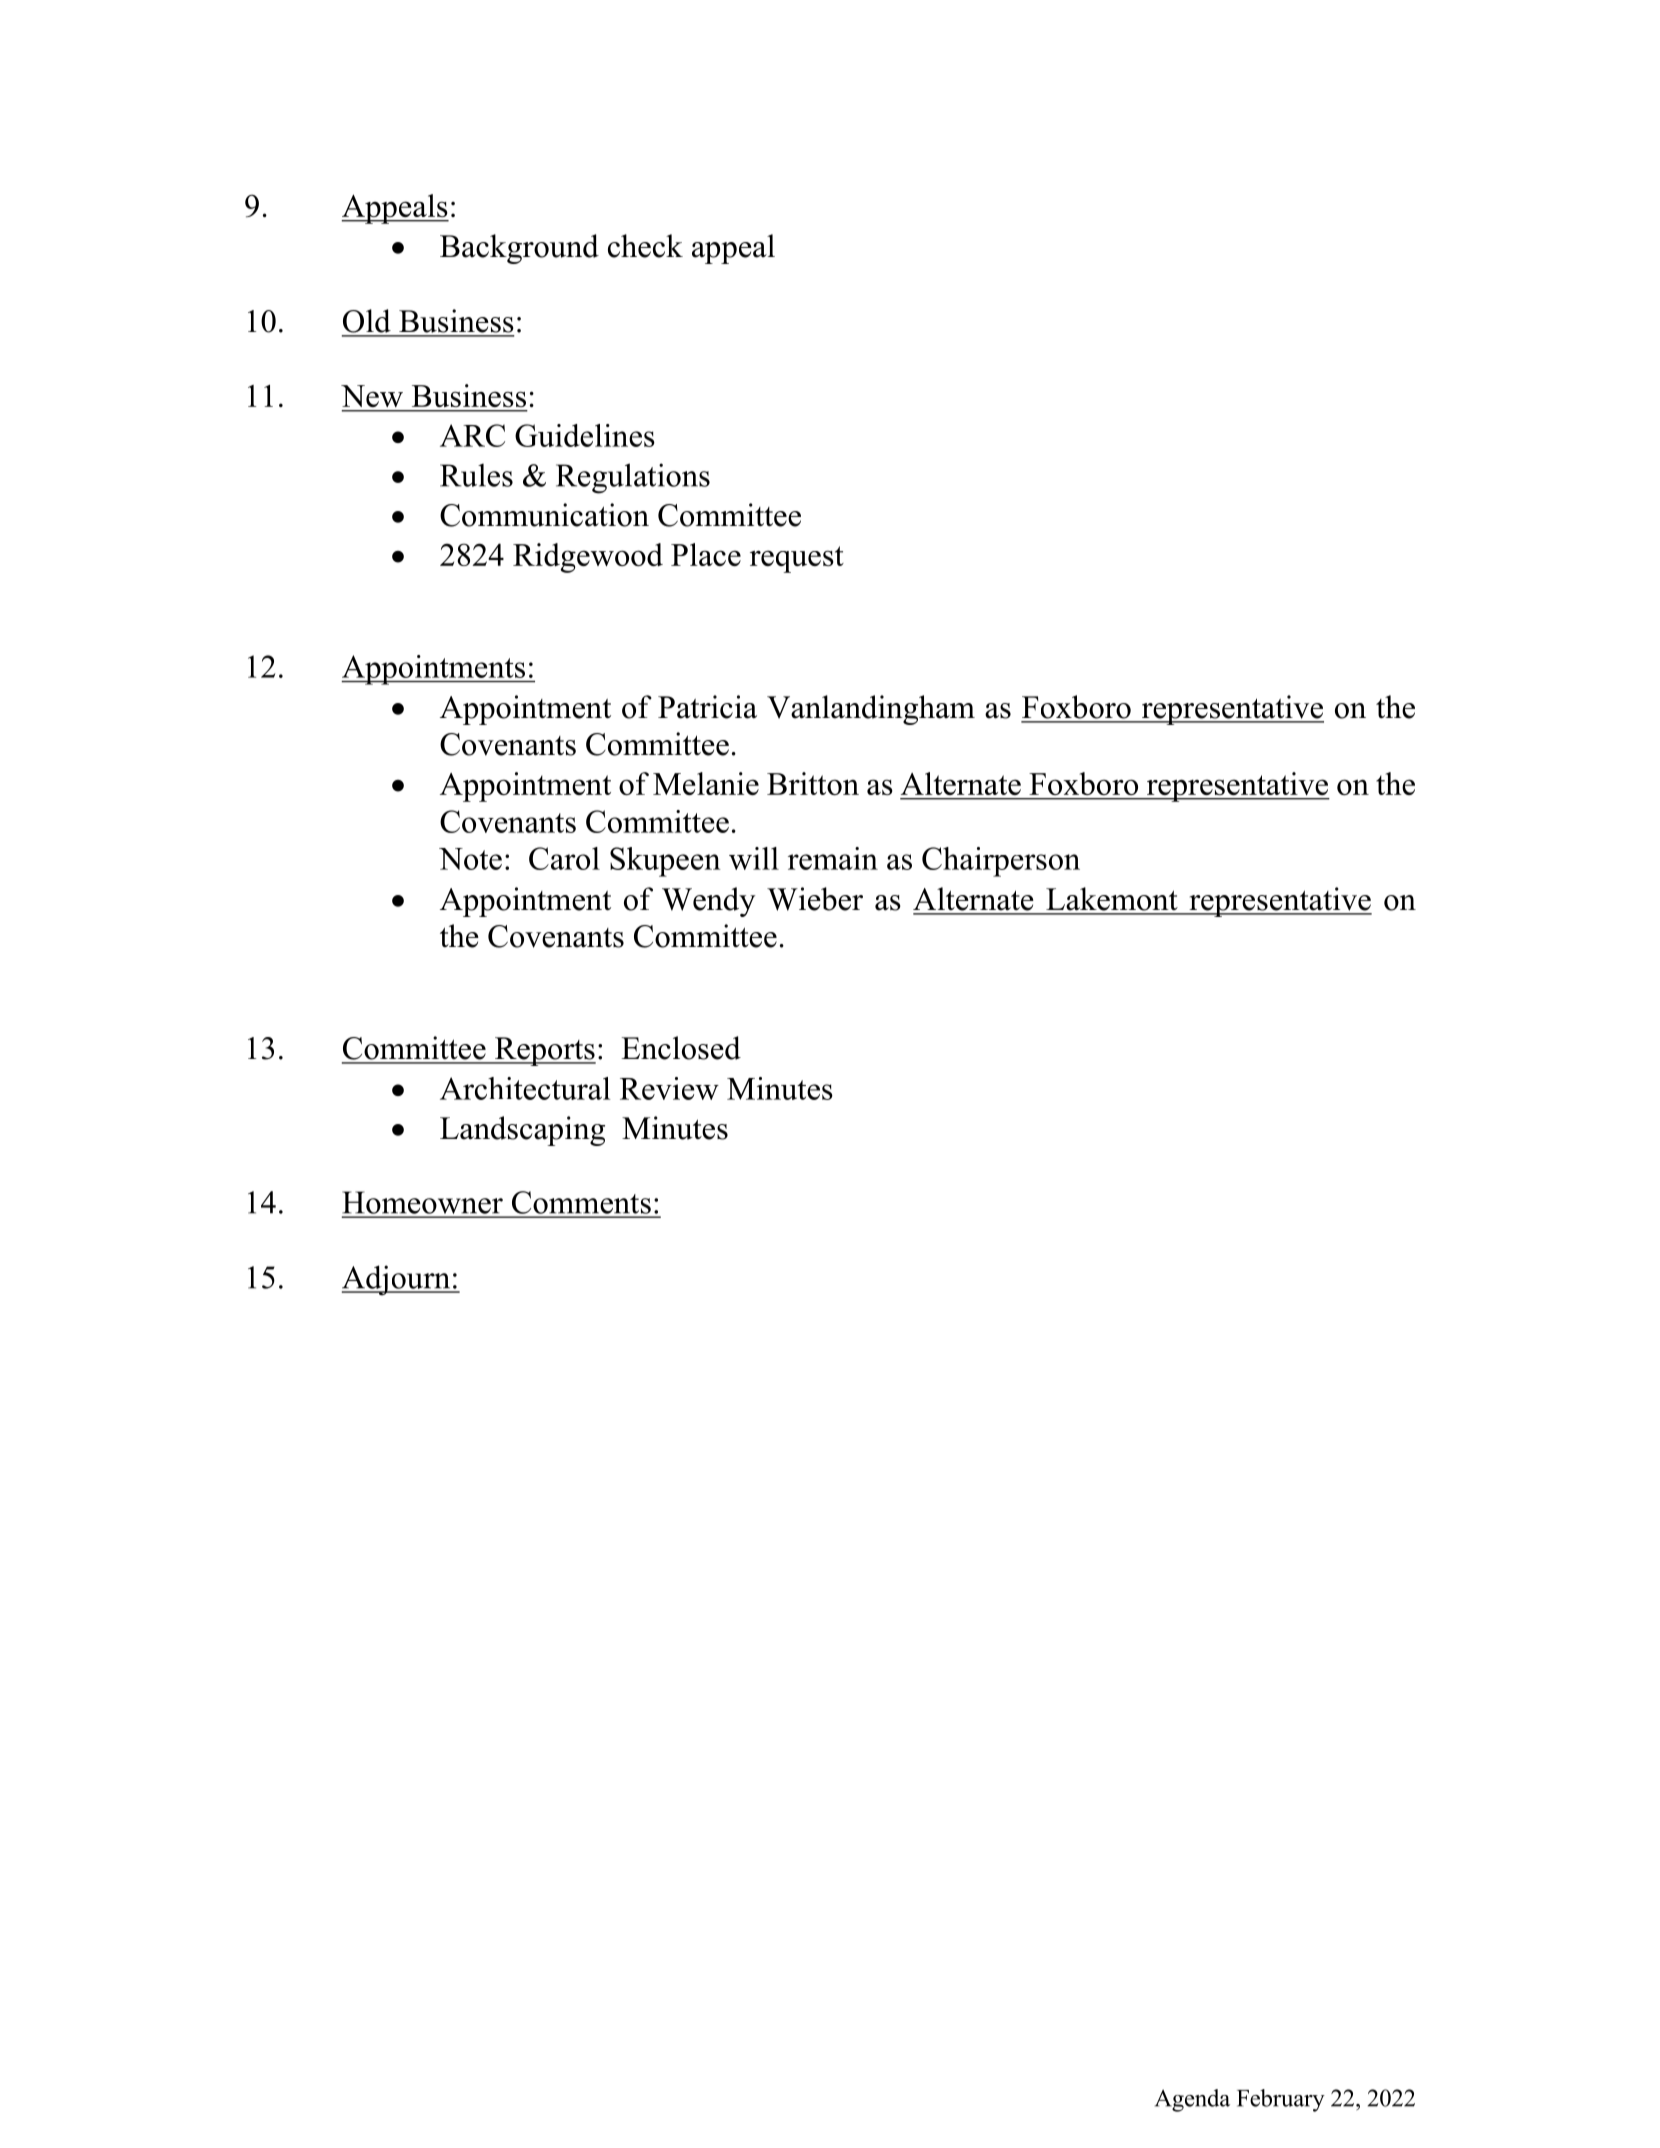 Image resolution: width=1660 pixels, height=2148 pixels. Describe the element at coordinates (1281, 2100) in the page. I see `February` at that location.
